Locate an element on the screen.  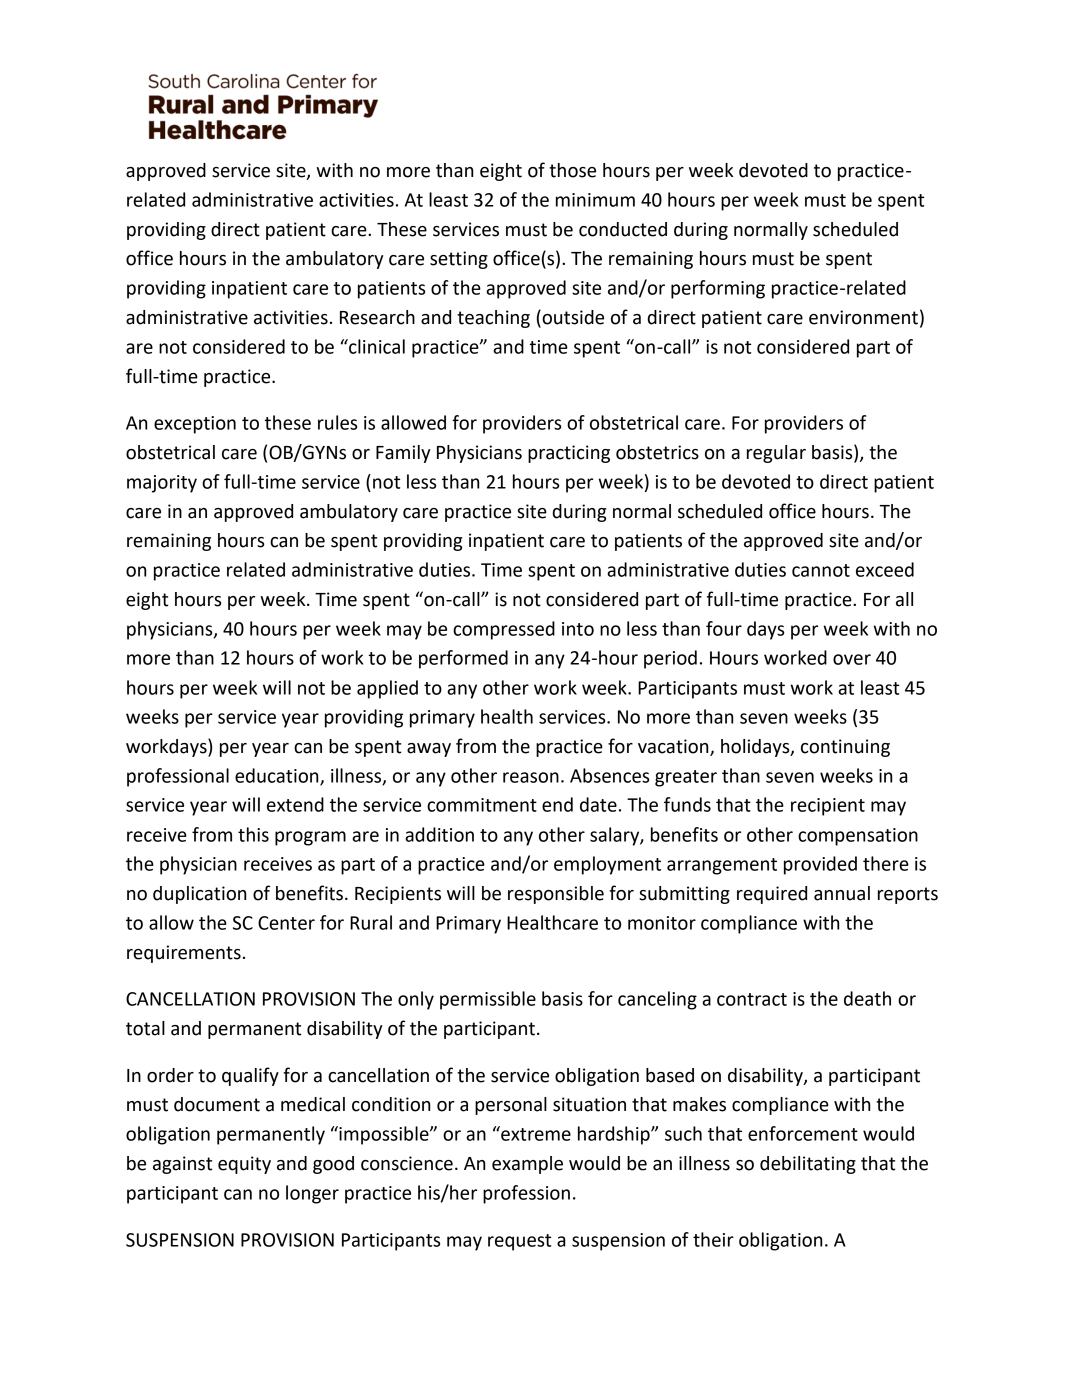
practicing is located at coordinates (569, 454).
